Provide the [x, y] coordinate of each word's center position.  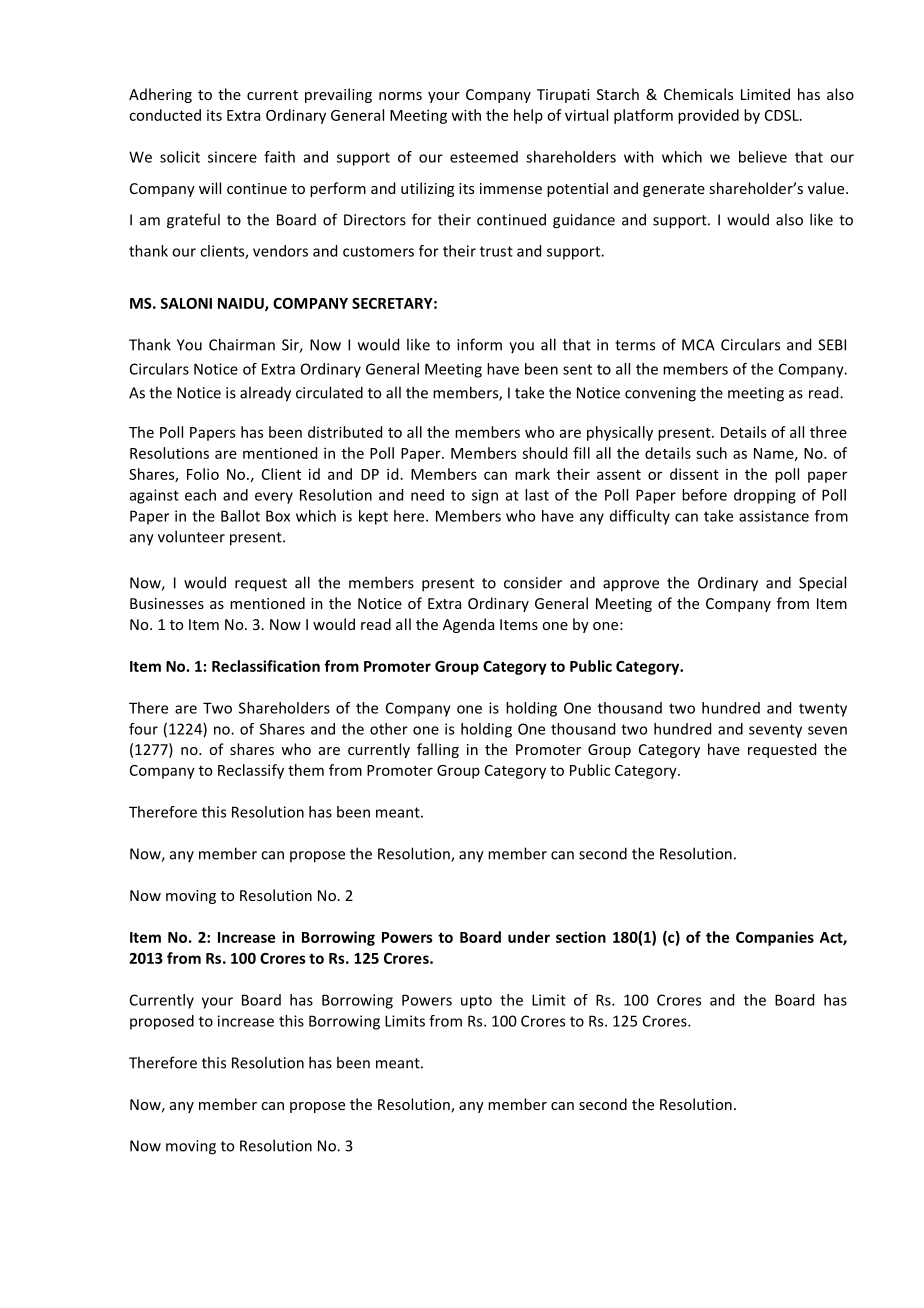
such [711, 453]
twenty [823, 710]
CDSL [783, 115]
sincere [232, 157]
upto [476, 1002]
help [528, 116]
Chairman [242, 344]
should [544, 453]
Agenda [468, 625]
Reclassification [266, 666]
